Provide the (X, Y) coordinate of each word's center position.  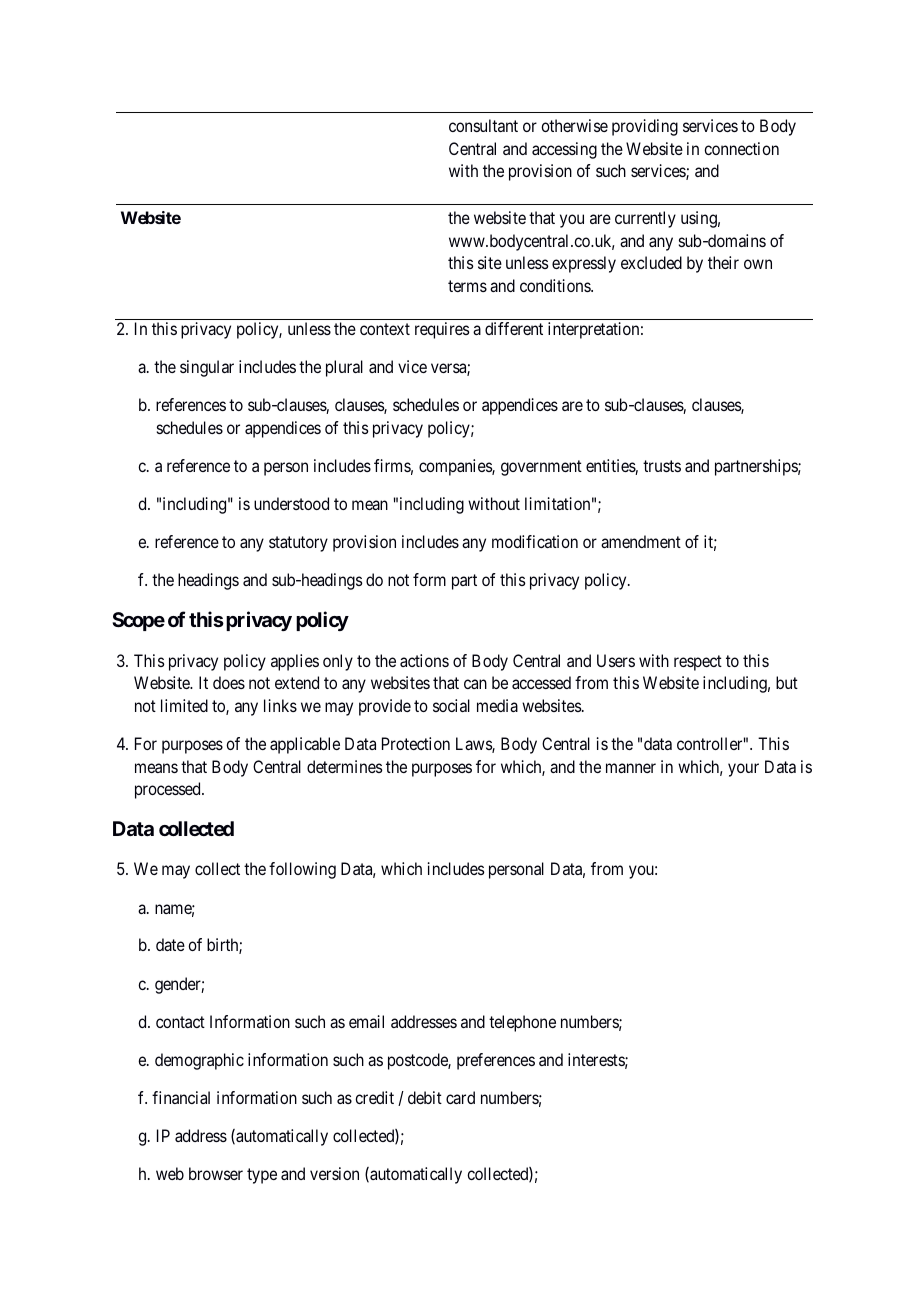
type (262, 1176)
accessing (564, 150)
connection (741, 148)
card (460, 1097)
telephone (522, 1023)
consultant (483, 125)
